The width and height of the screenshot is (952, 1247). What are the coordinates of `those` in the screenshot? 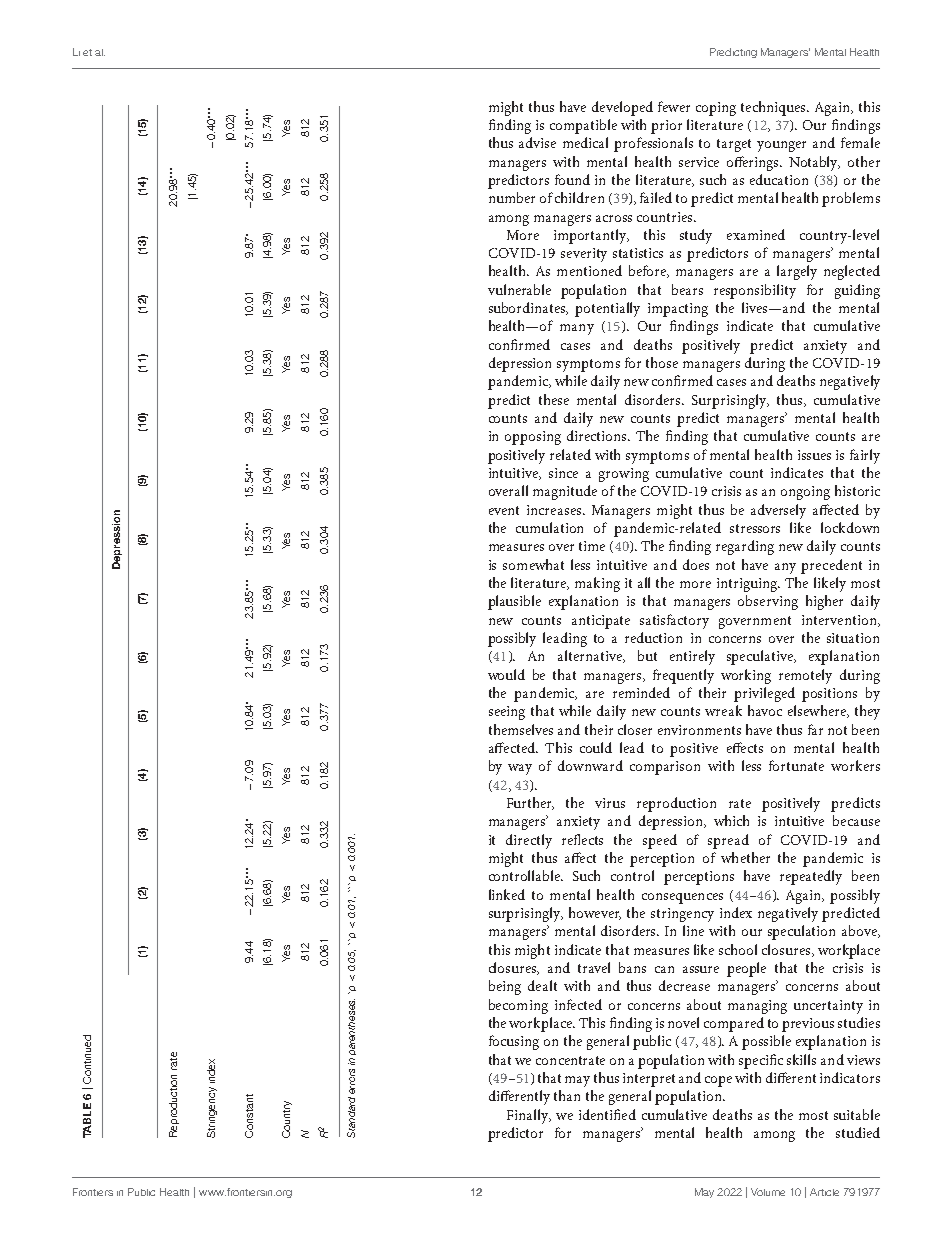 It's located at (662, 362).
